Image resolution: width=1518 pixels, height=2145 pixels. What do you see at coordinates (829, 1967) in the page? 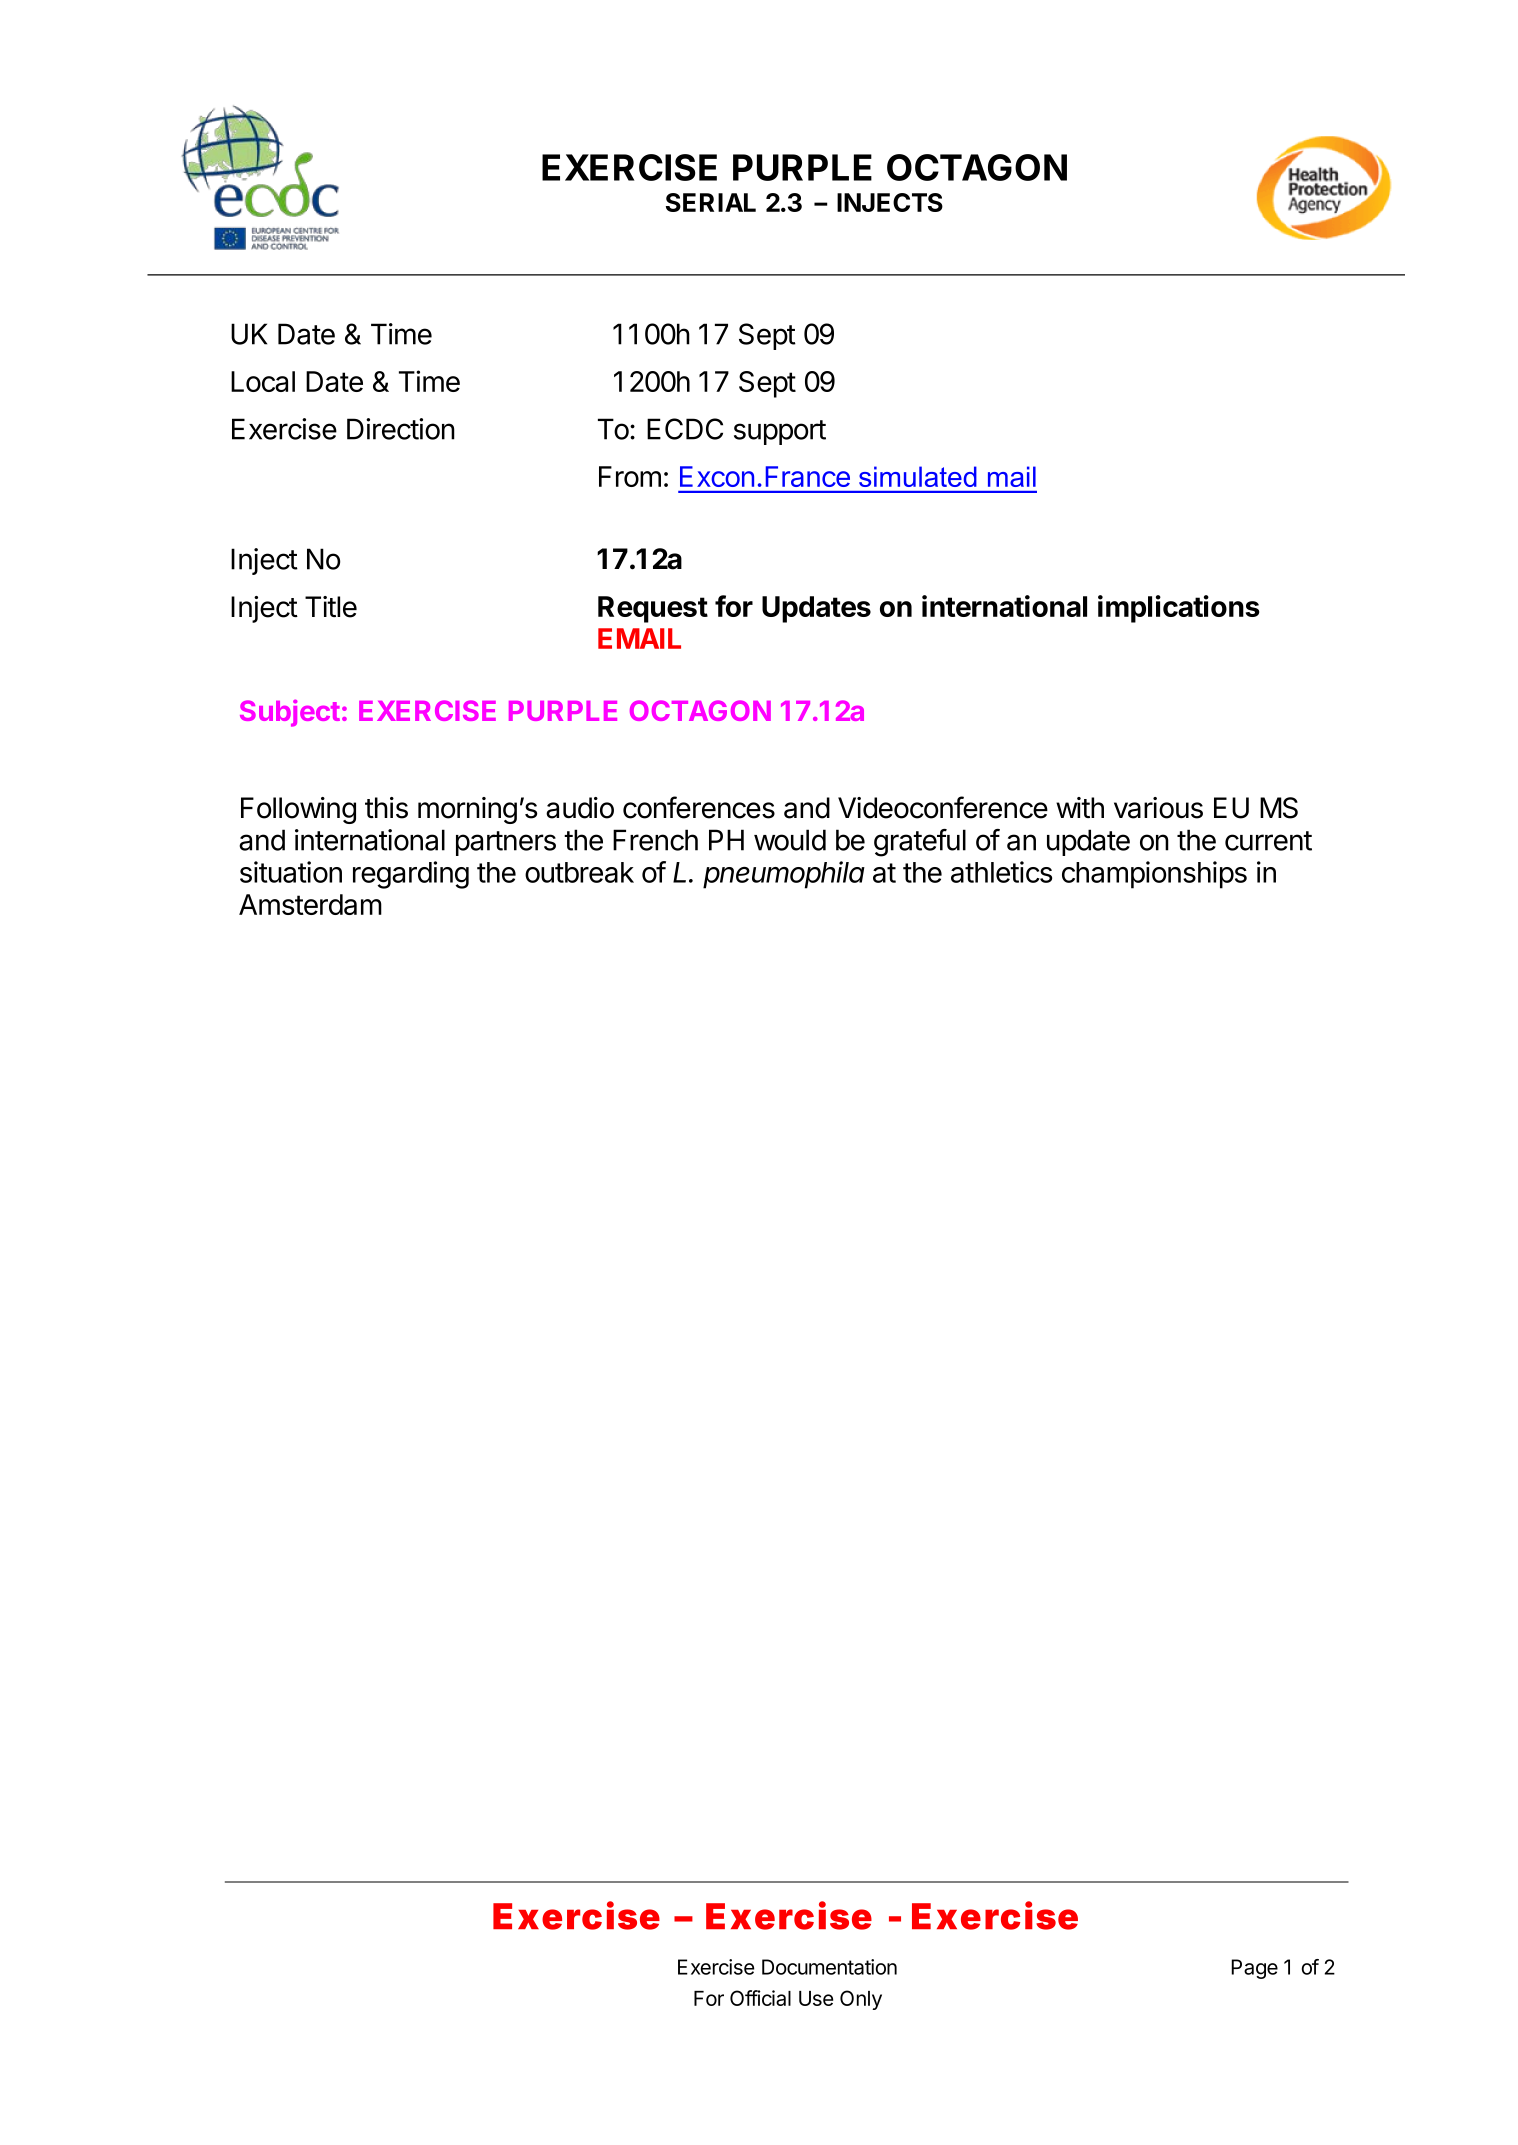
I see `Documentation` at bounding box center [829, 1967].
